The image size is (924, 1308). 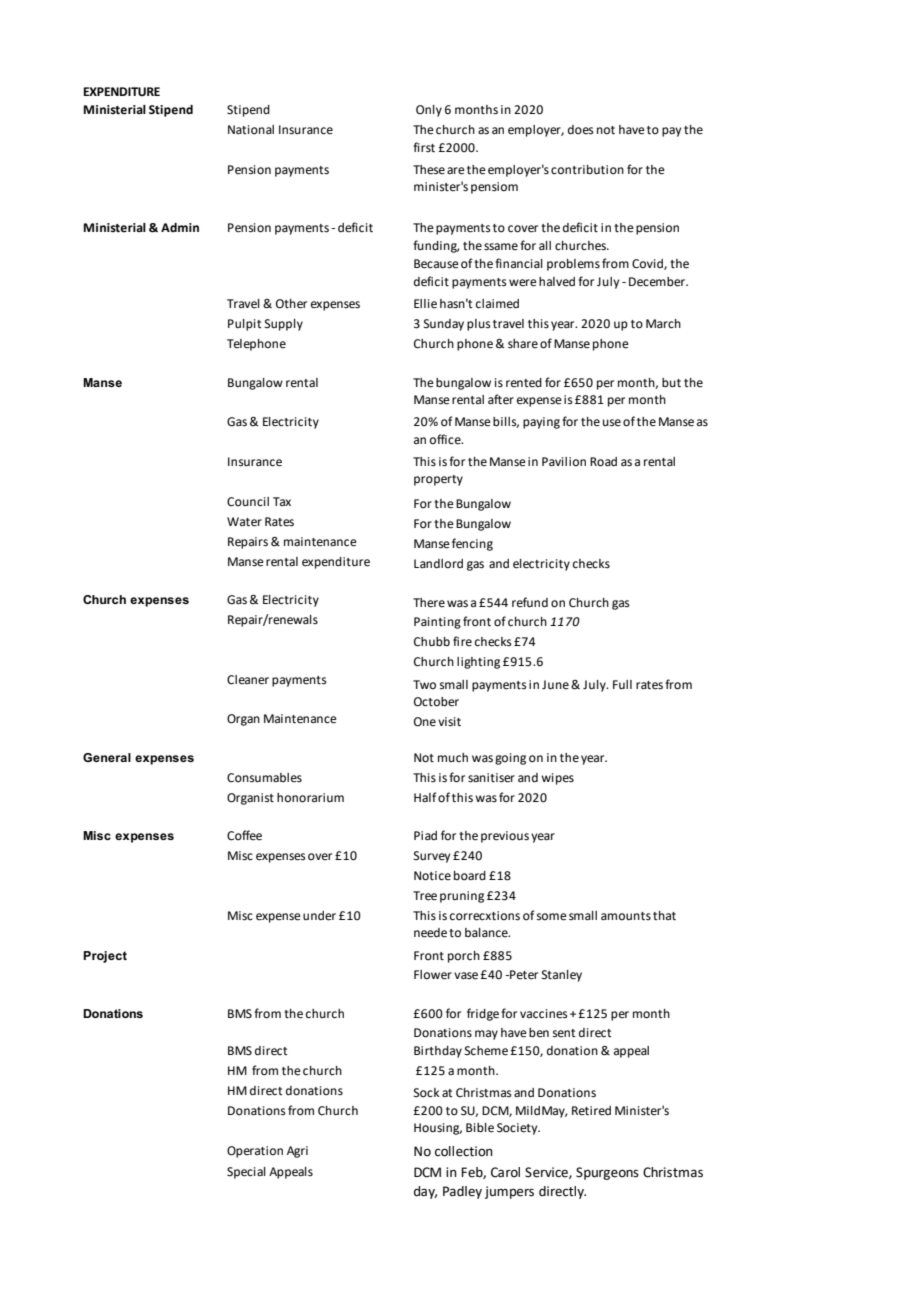 What do you see at coordinates (248, 680) in the screenshot?
I see `Cleaner` at bounding box center [248, 680].
